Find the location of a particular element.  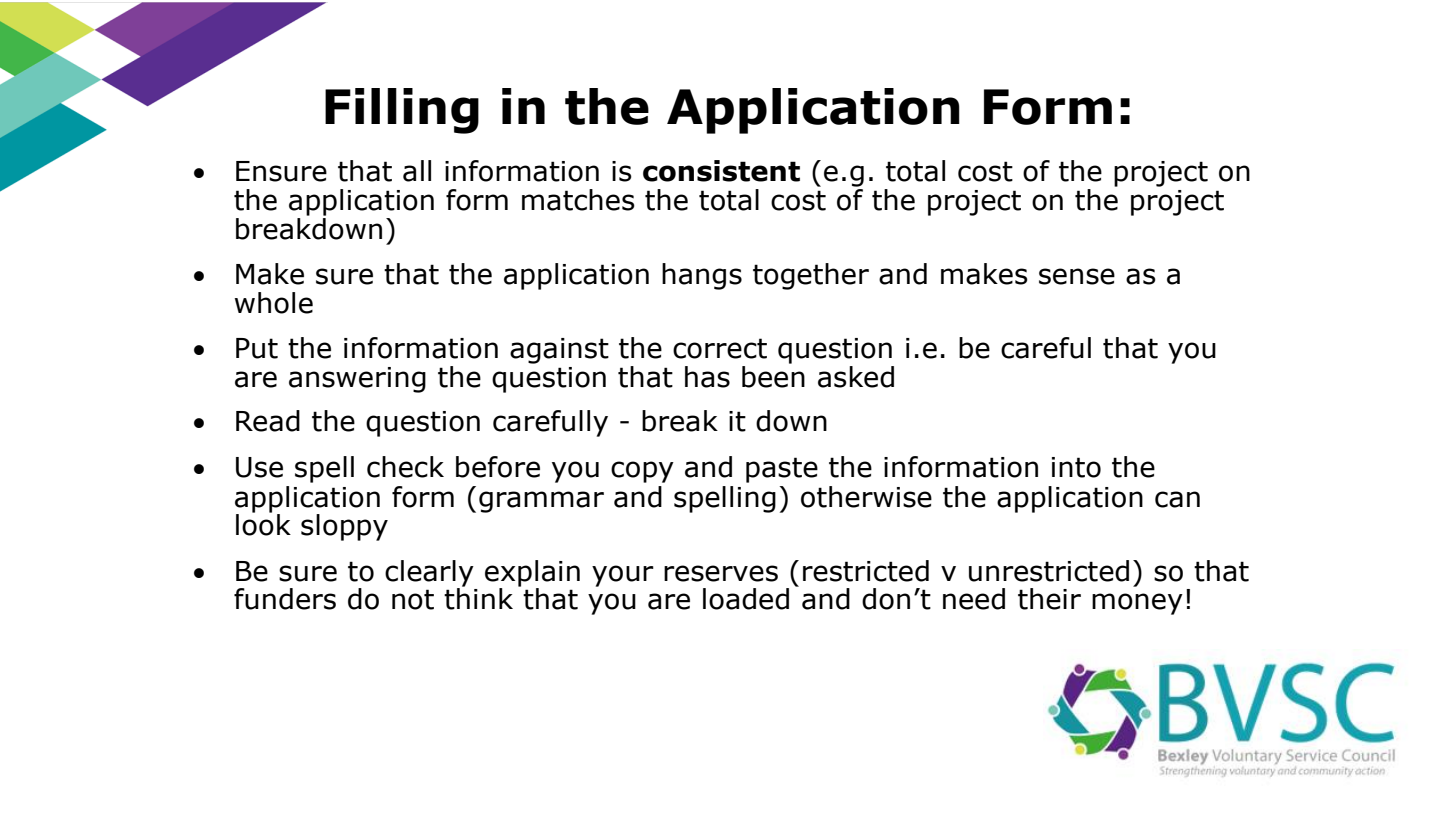

not is located at coordinates (413, 599).
